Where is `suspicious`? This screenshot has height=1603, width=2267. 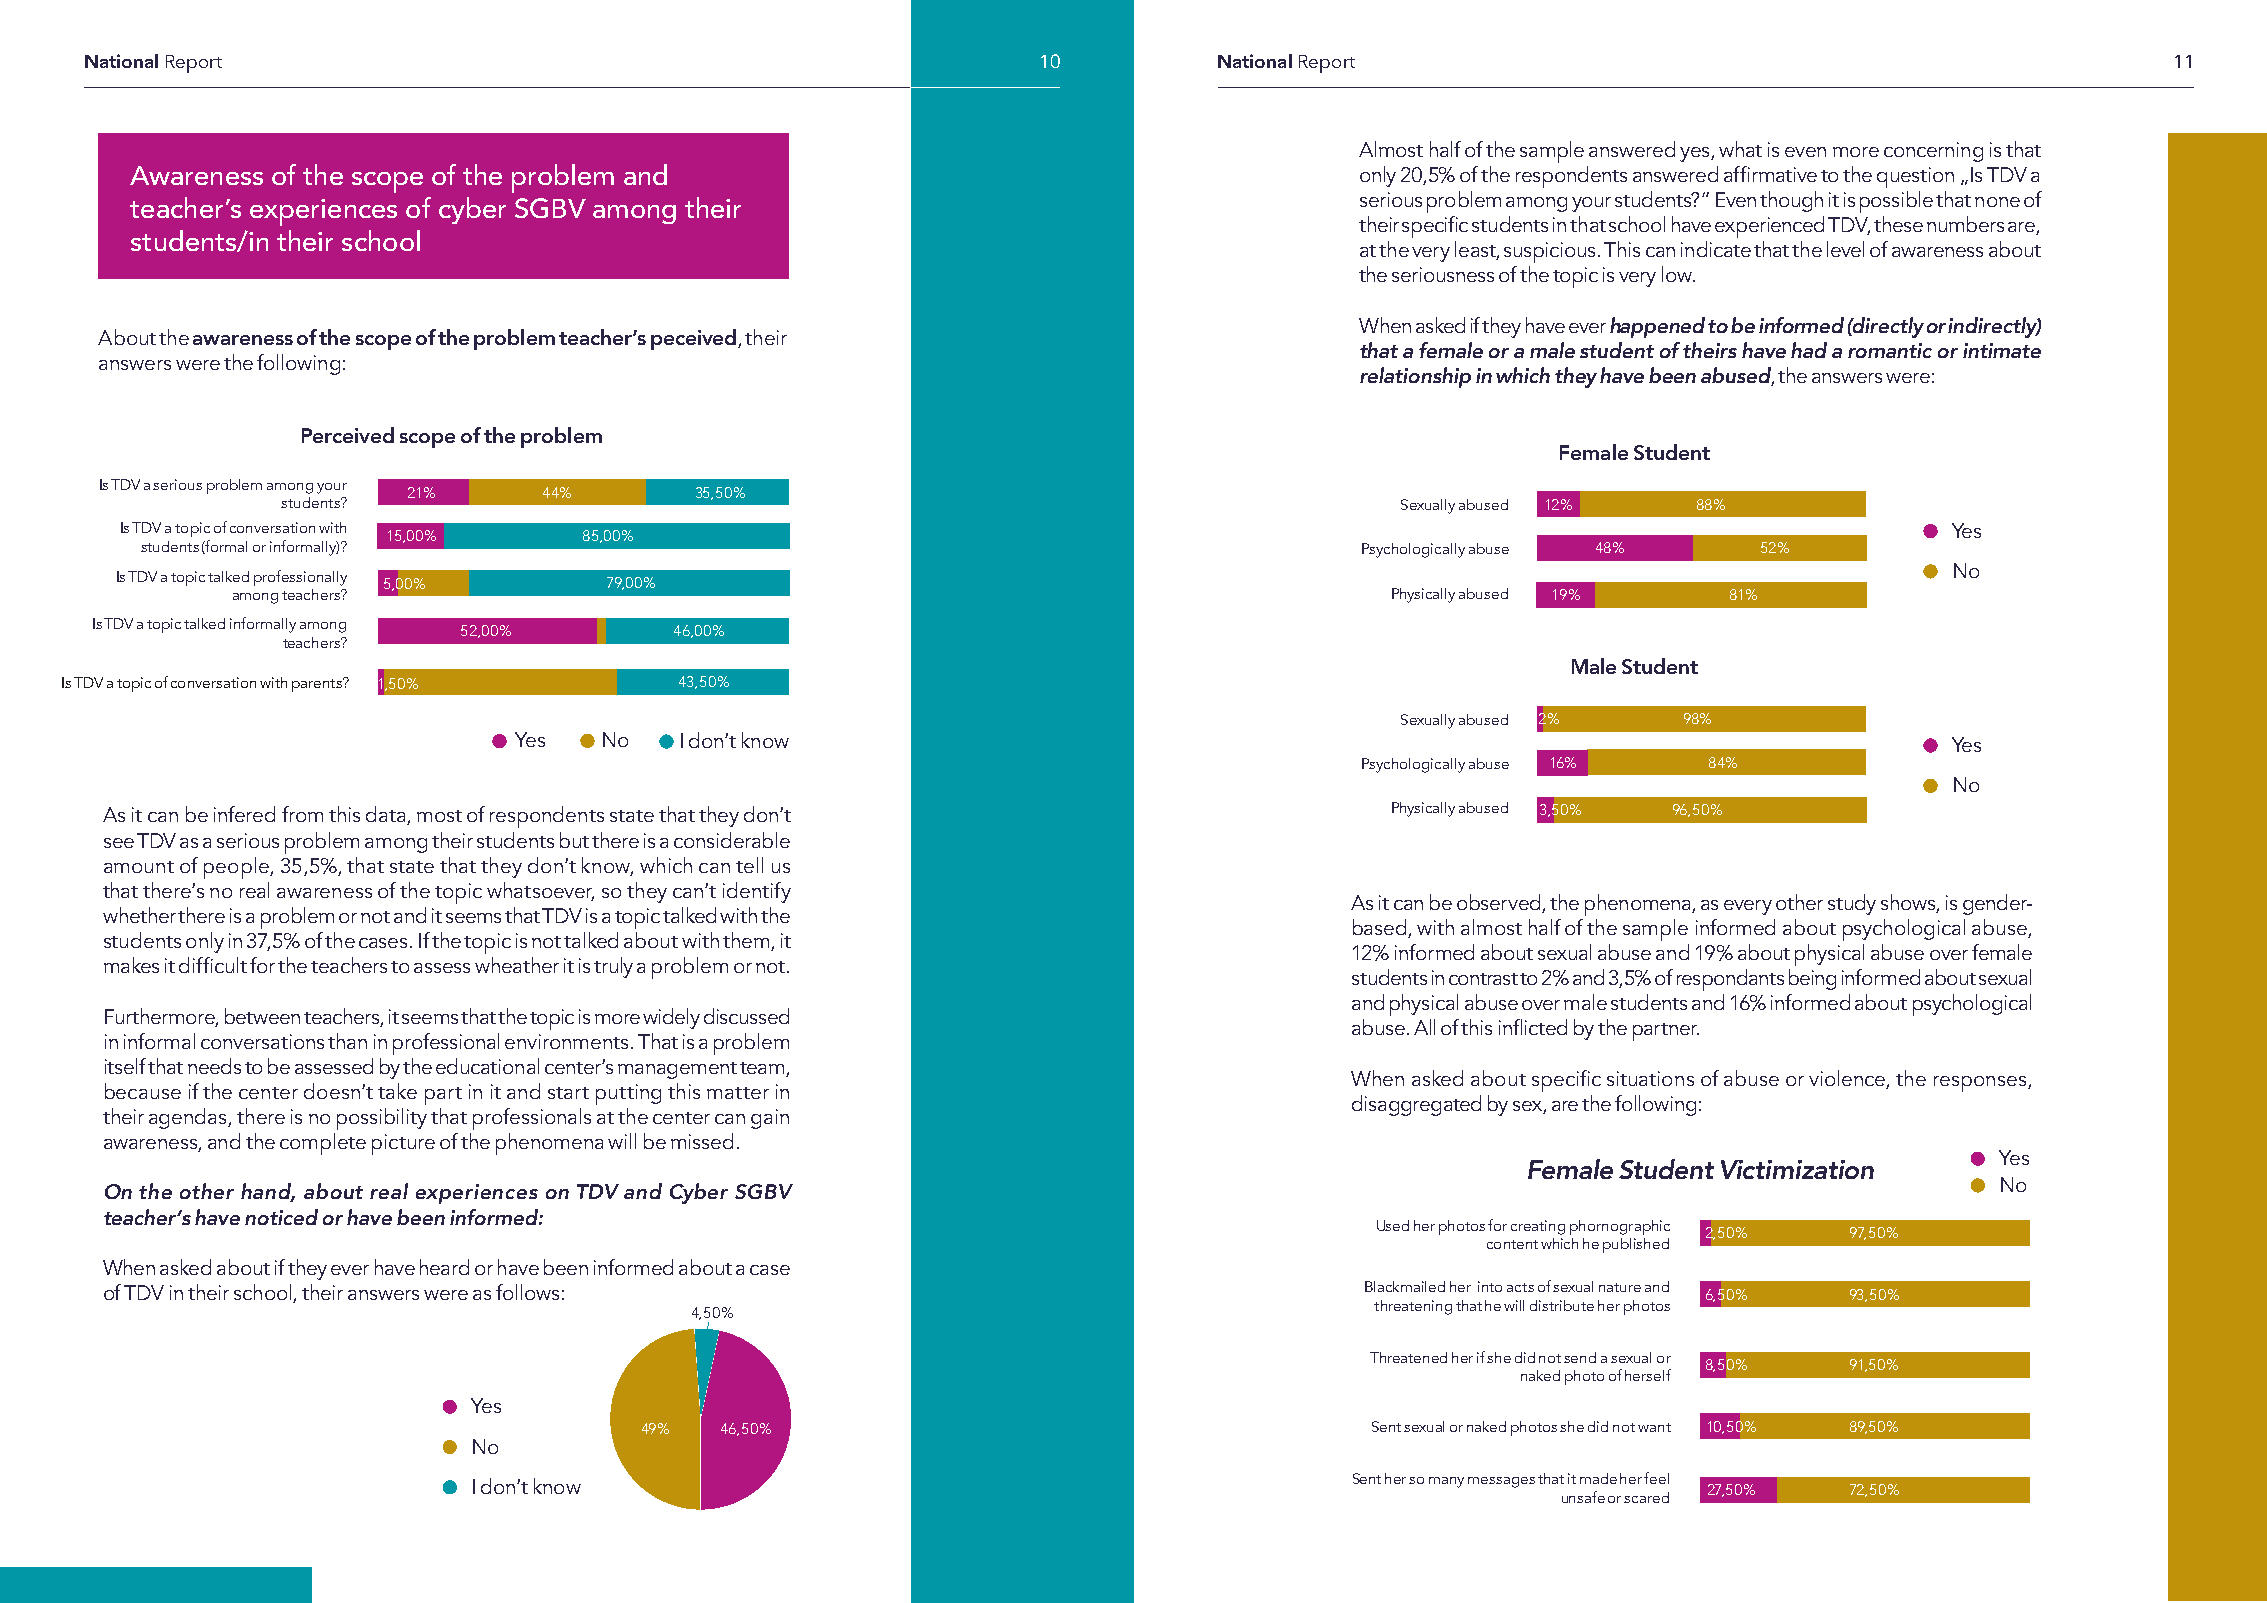
suspicious is located at coordinates (1549, 252).
